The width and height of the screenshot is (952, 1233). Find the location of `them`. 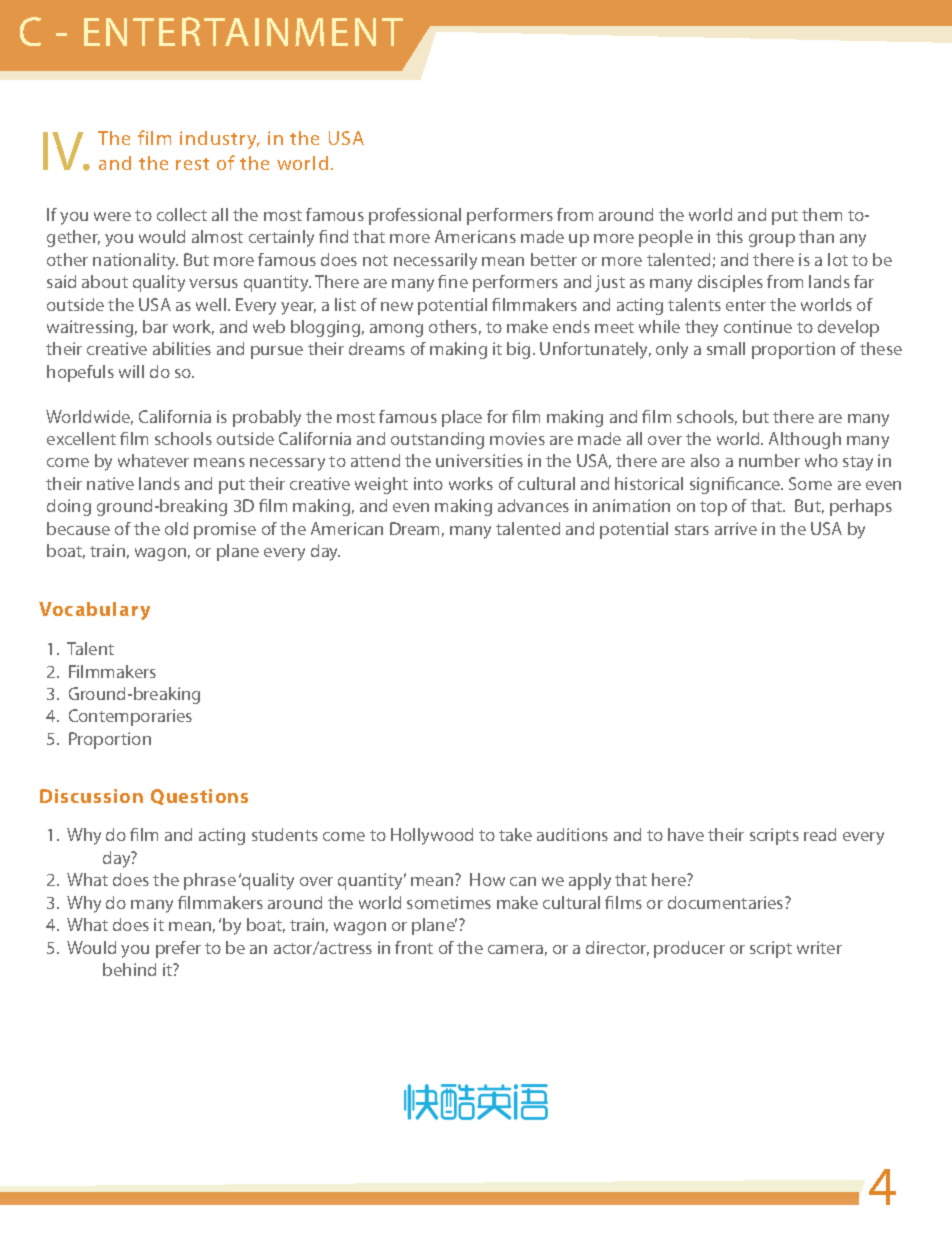

them is located at coordinates (822, 214).
